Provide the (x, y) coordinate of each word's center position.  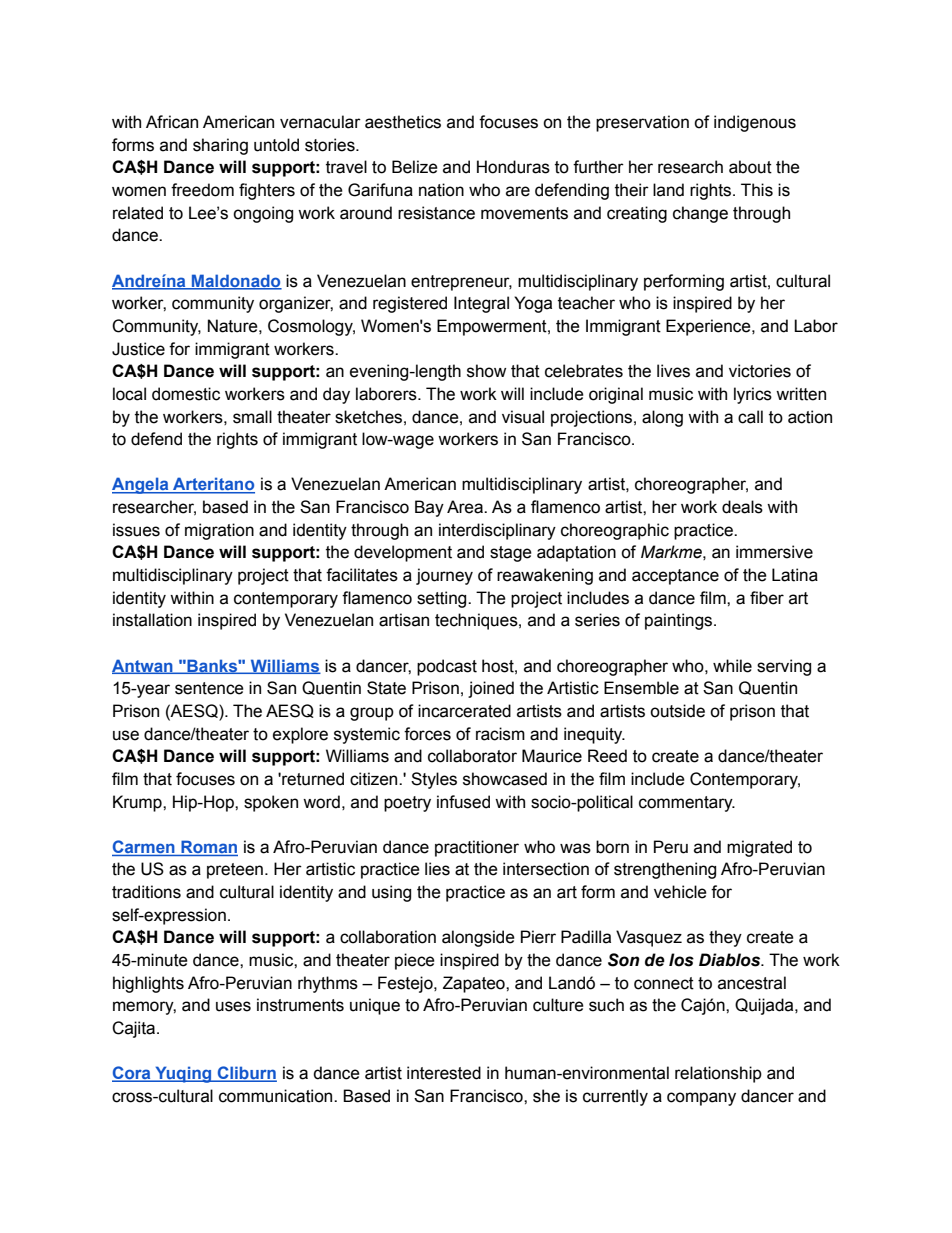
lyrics (753, 395)
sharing (220, 146)
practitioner (477, 848)
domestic (186, 394)
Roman (209, 846)
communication (277, 1096)
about (750, 167)
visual (523, 417)
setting (443, 599)
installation (152, 620)
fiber (767, 598)
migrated (759, 848)
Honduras (513, 167)
